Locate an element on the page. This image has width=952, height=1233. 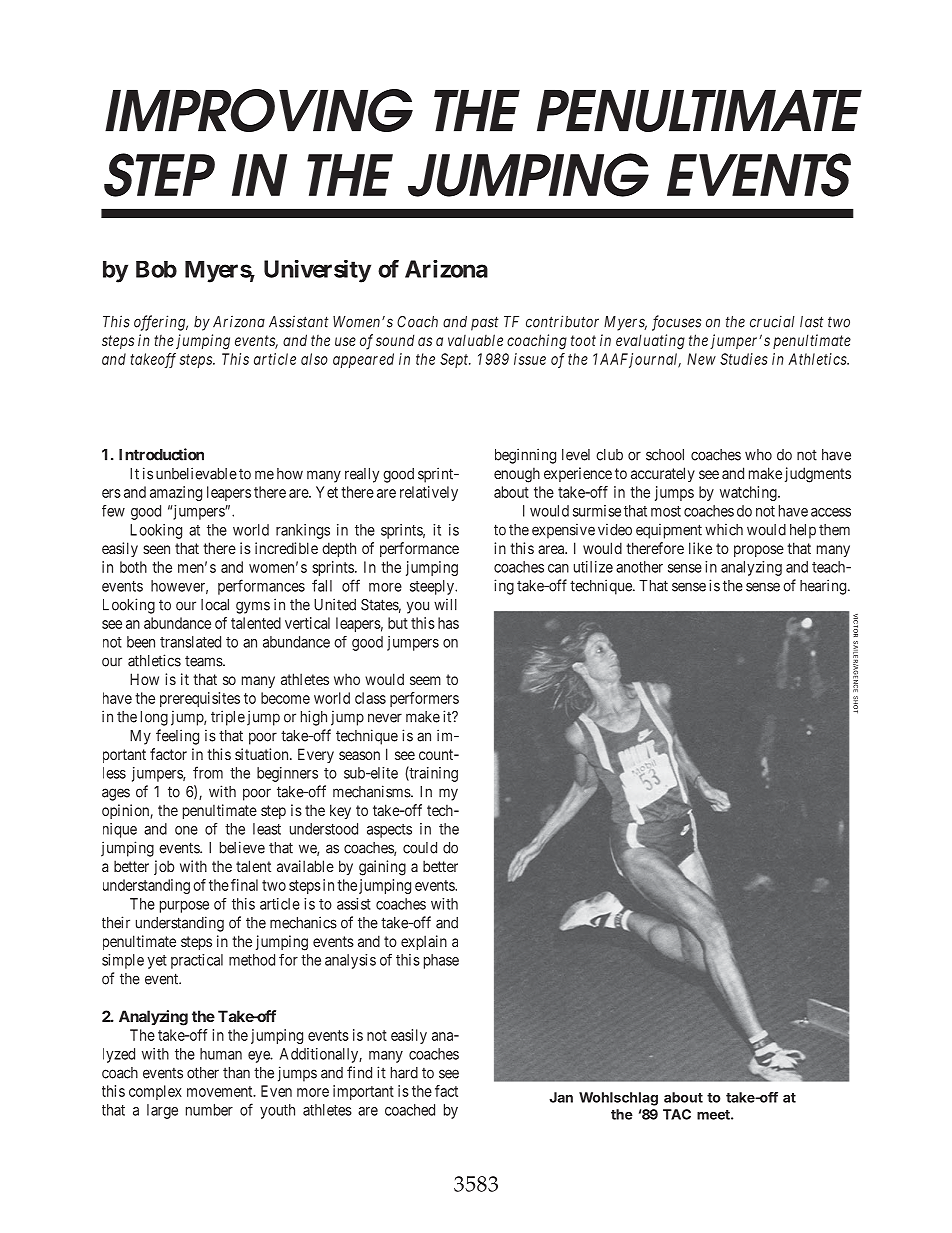
Studies is located at coordinates (744, 359).
